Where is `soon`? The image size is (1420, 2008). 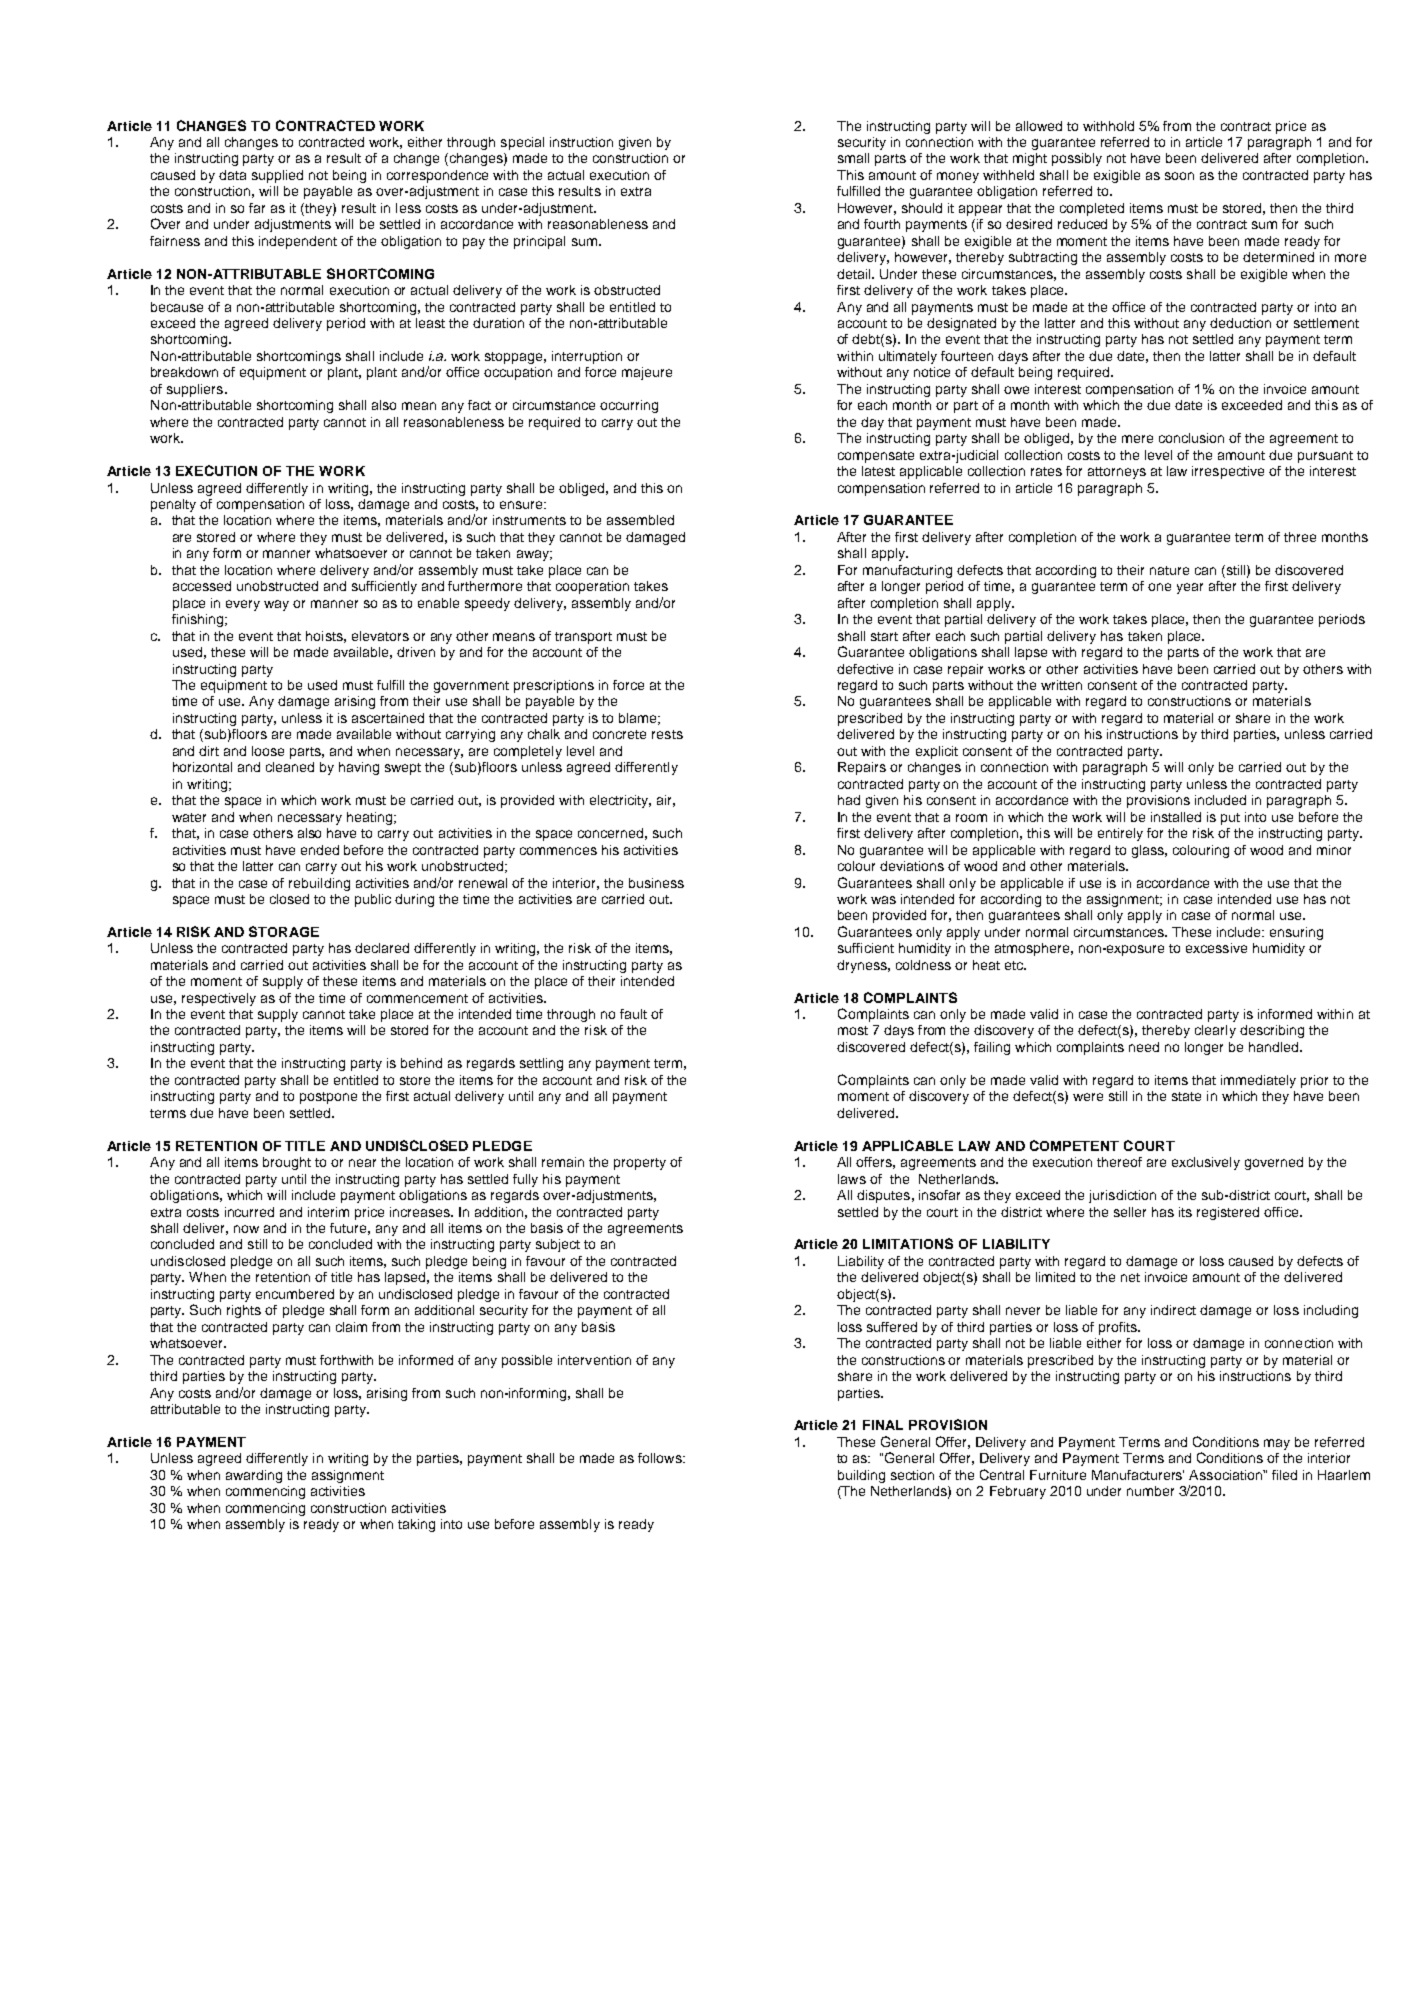
soon is located at coordinates (1179, 176).
